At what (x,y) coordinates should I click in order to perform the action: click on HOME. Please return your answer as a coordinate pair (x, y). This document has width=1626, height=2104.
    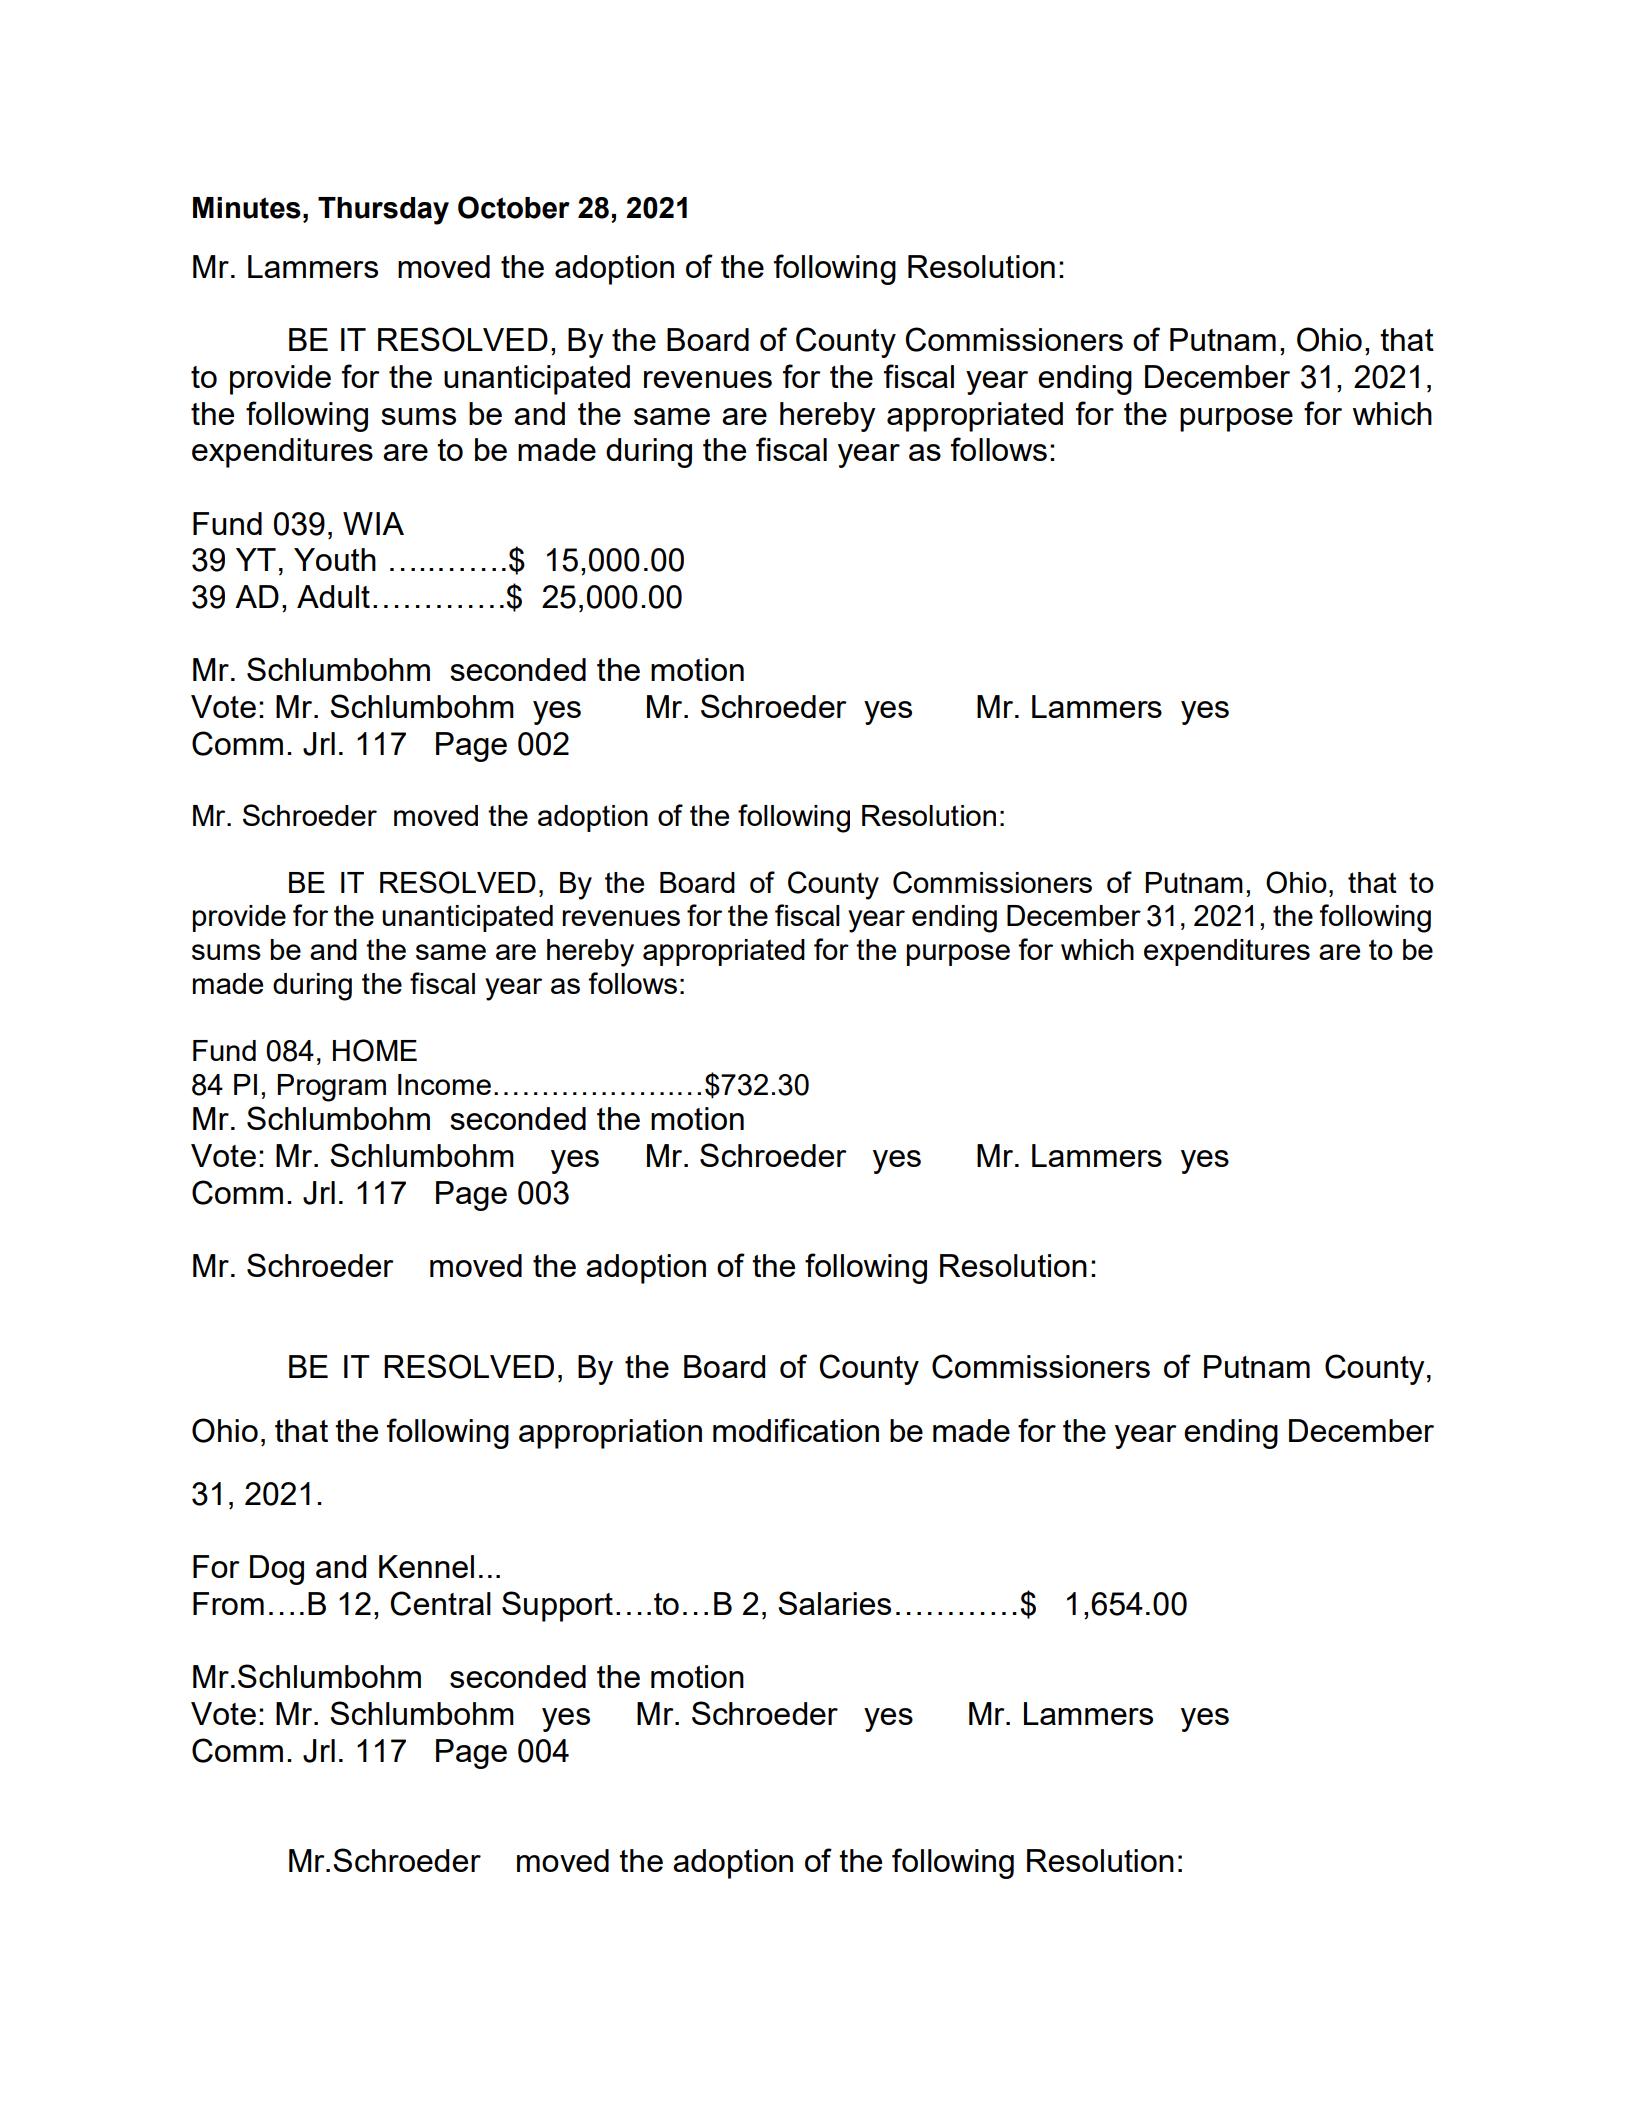
    Looking at the image, I should click on (375, 1050).
